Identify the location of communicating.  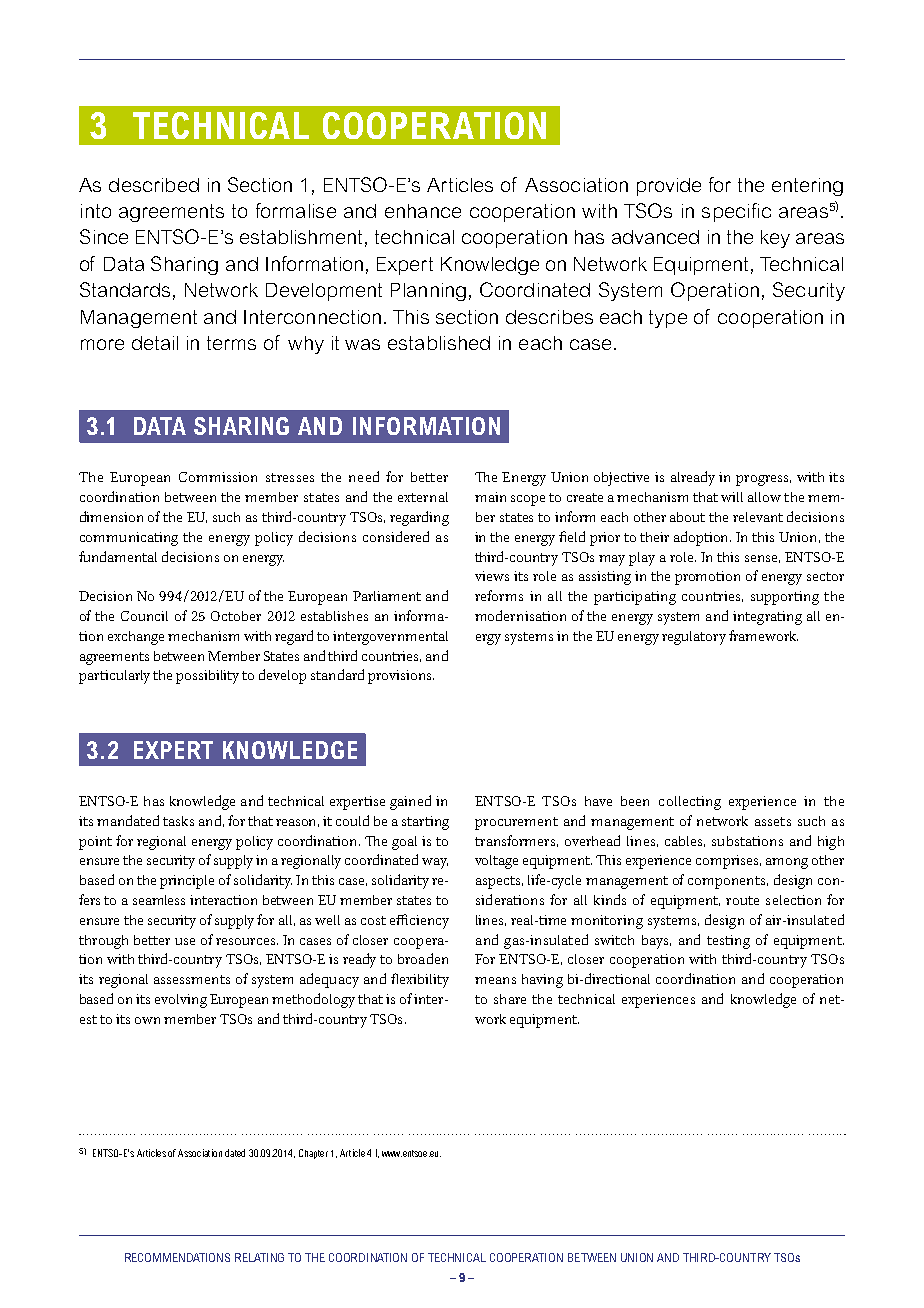
(129, 539).
